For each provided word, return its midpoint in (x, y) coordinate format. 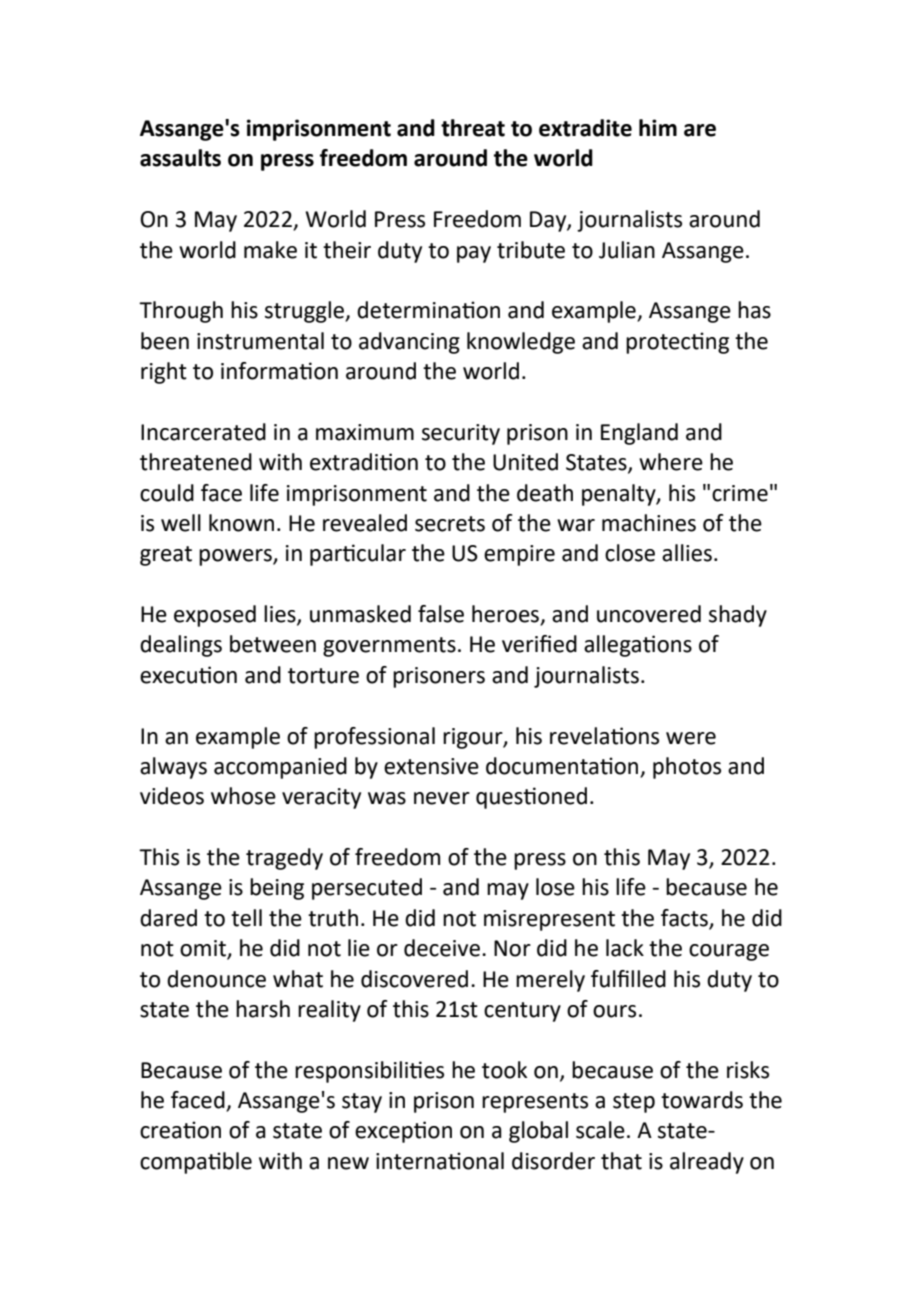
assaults (180, 158)
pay (474, 254)
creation (180, 1130)
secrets (450, 524)
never (442, 798)
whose (243, 796)
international (440, 1161)
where (671, 462)
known (241, 523)
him (658, 127)
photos (687, 768)
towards (702, 1100)
